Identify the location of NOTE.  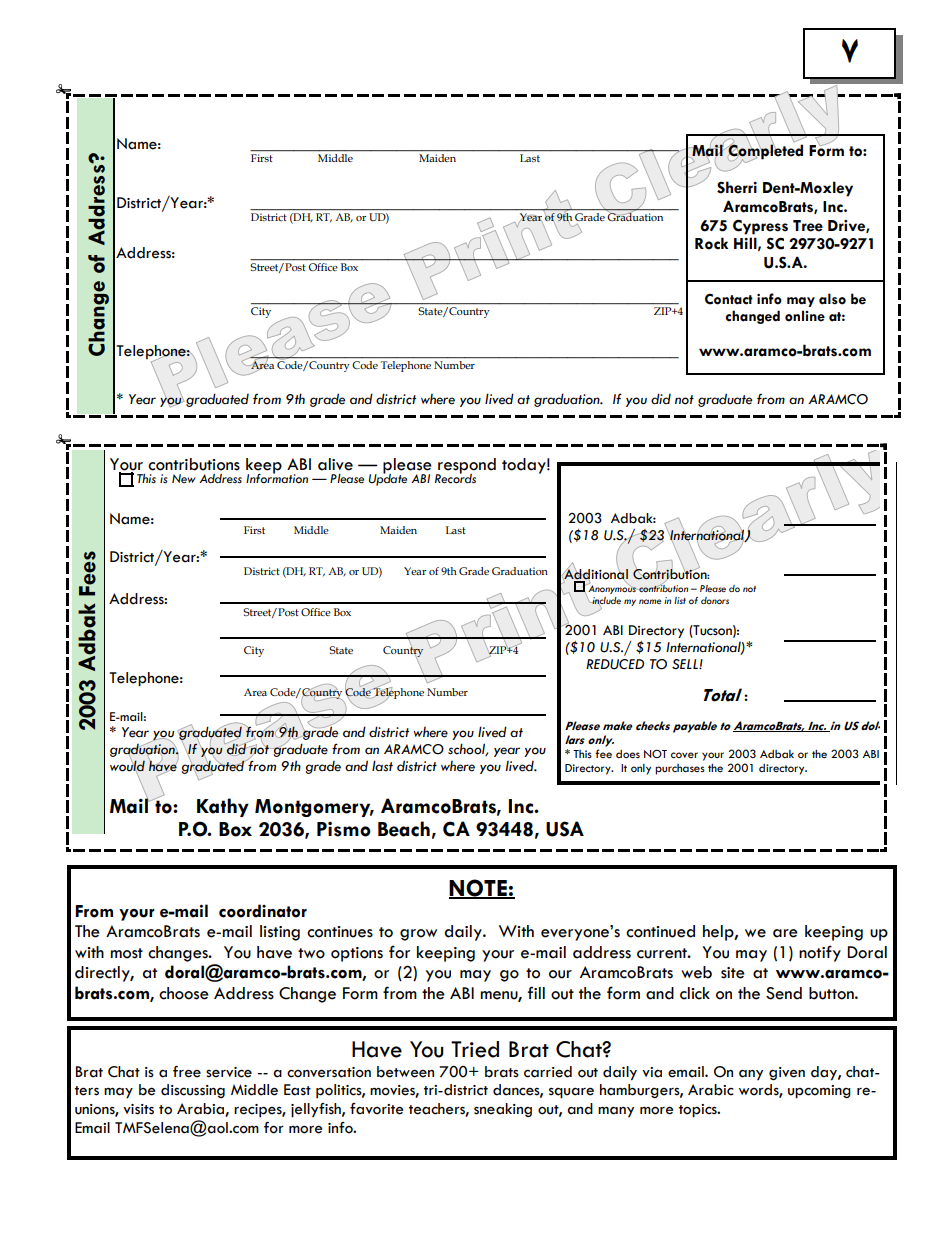
(479, 888).
